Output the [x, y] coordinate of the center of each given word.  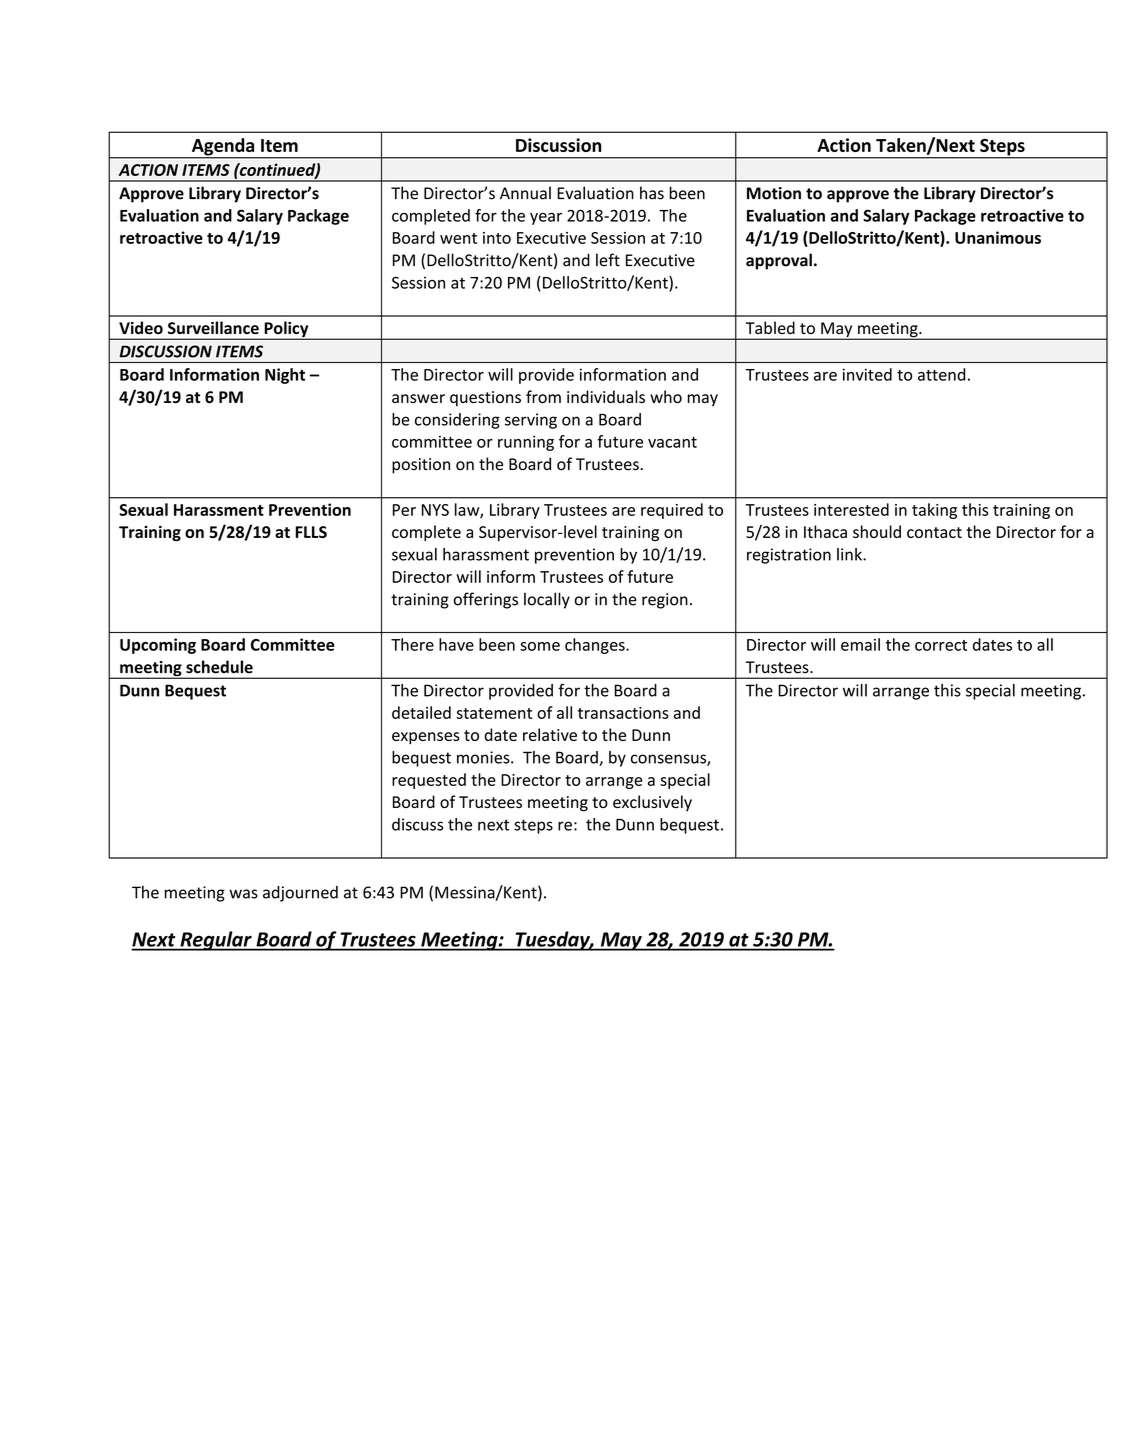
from [543, 396]
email [860, 644]
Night [285, 376]
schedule [219, 667]
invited [867, 374]
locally [547, 600]
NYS [435, 510]
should [877, 531]
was [243, 894]
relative [550, 734]
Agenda [223, 148]
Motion [774, 193]
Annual [525, 193]
